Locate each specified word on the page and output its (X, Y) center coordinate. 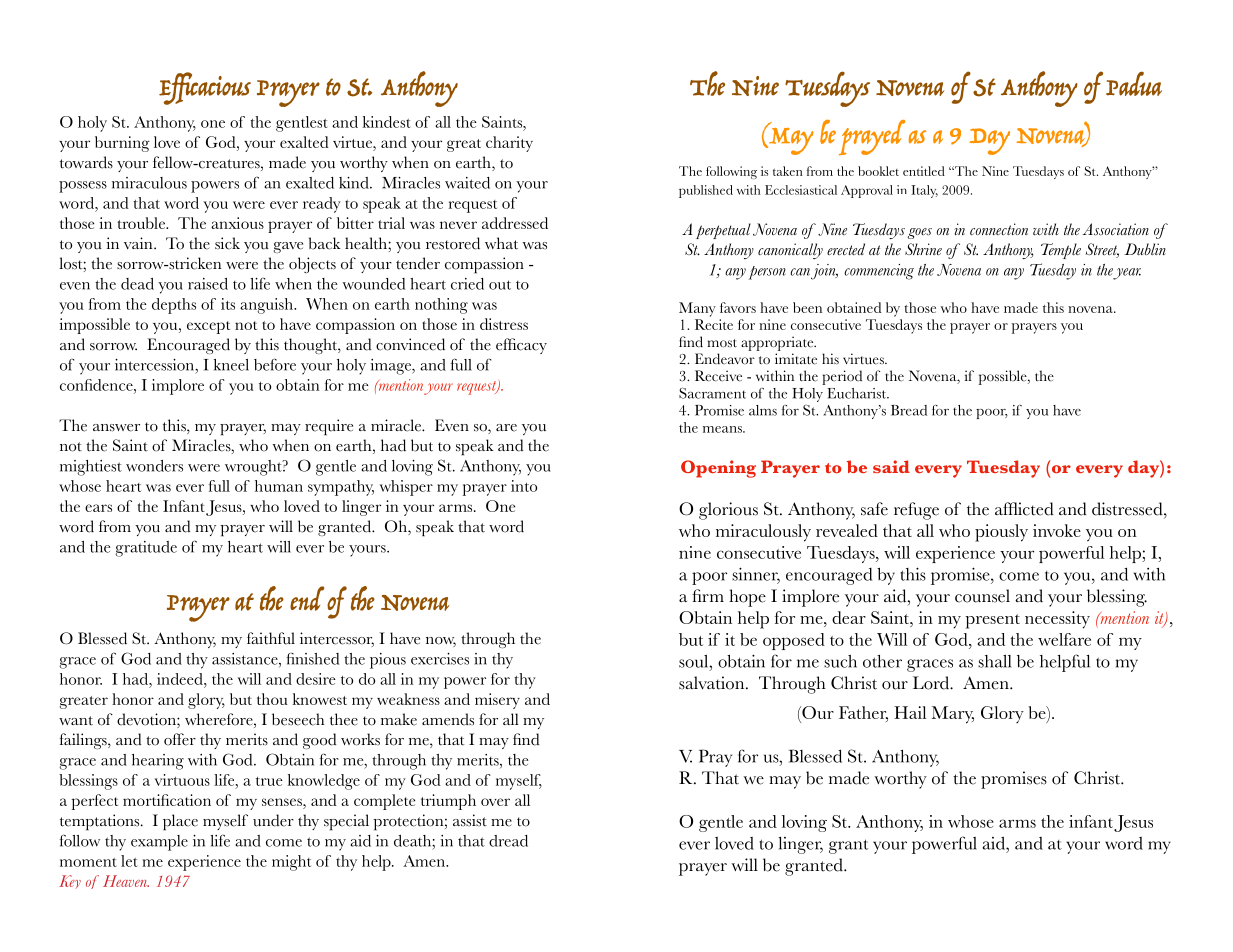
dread (508, 841)
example (159, 843)
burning (122, 144)
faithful (271, 638)
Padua (1134, 83)
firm (708, 595)
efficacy (521, 346)
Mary (953, 715)
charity (509, 144)
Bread (909, 410)
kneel (231, 365)
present (992, 621)
